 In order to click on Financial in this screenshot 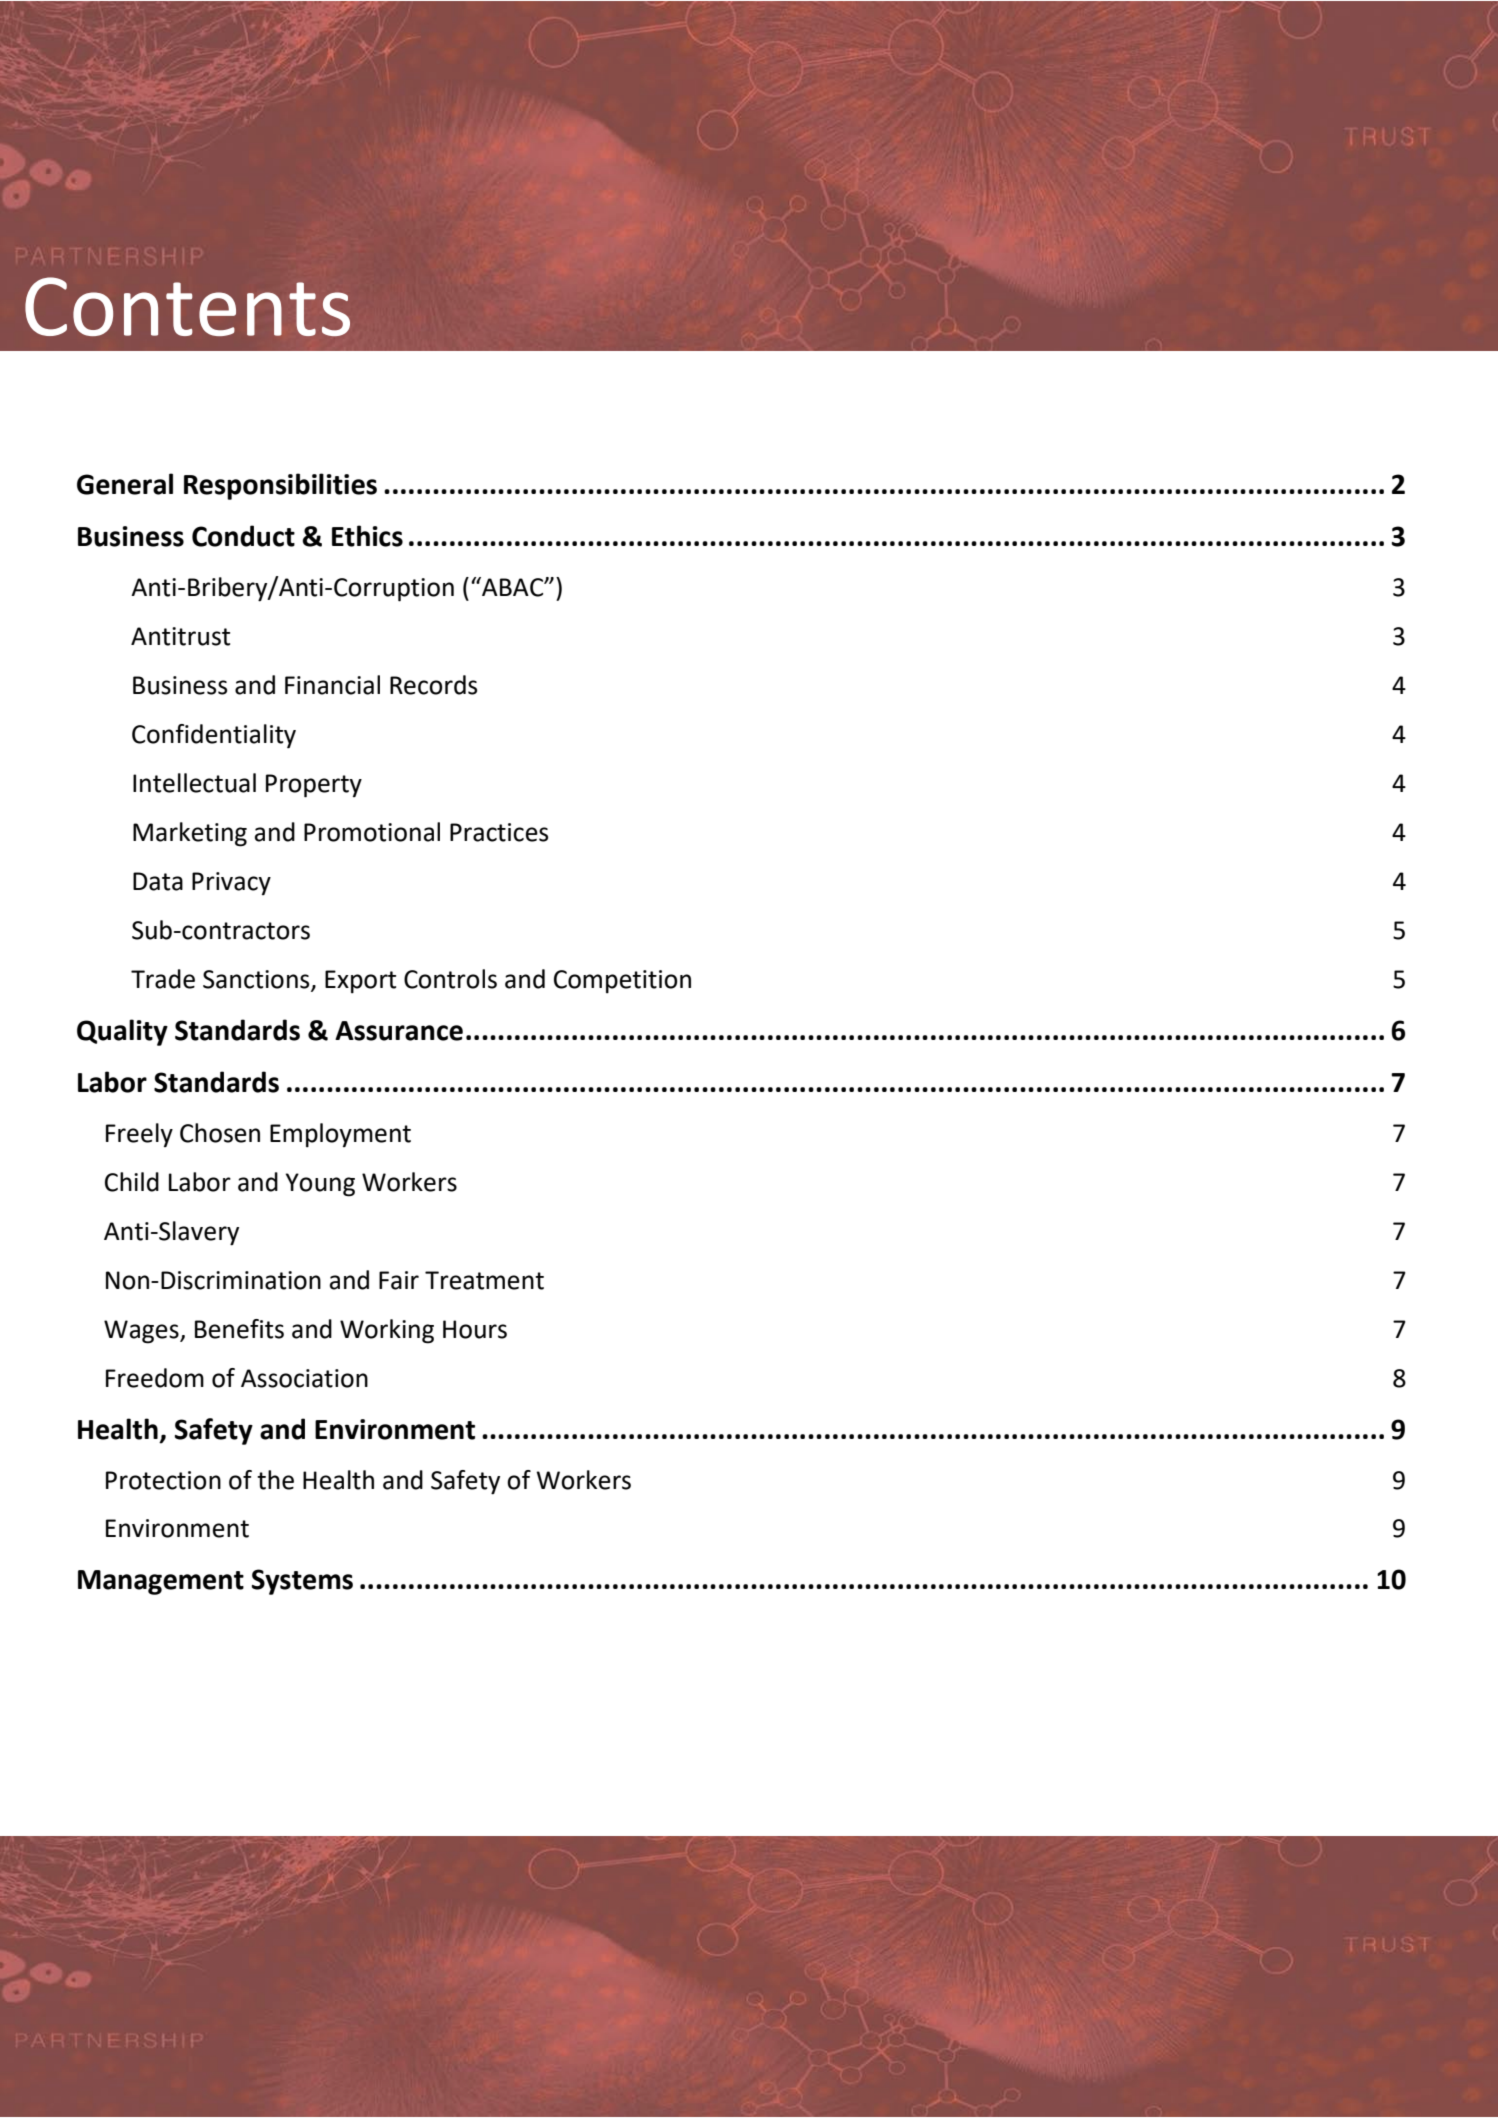, I will do `click(332, 685)`.
